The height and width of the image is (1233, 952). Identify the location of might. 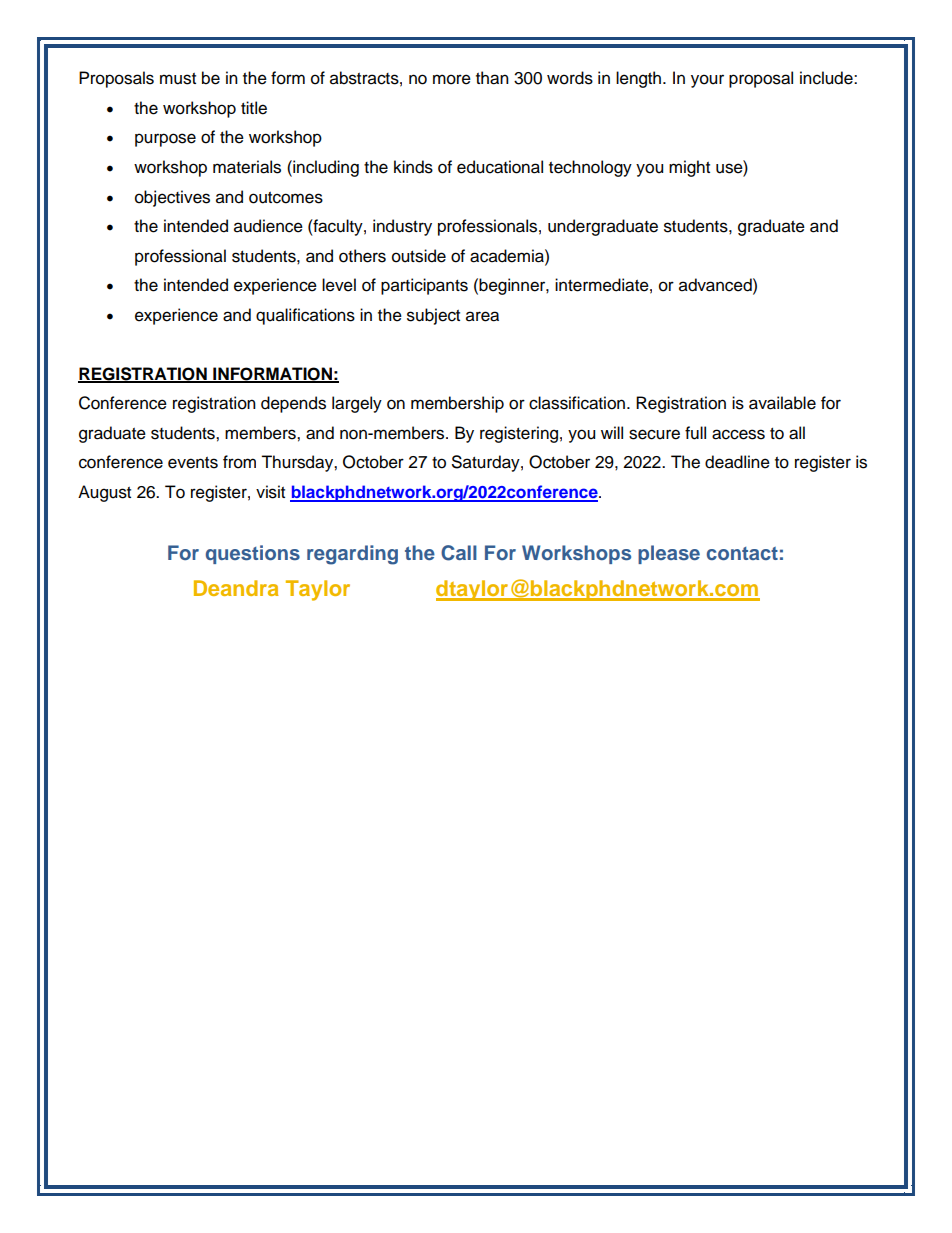
(689, 168).
